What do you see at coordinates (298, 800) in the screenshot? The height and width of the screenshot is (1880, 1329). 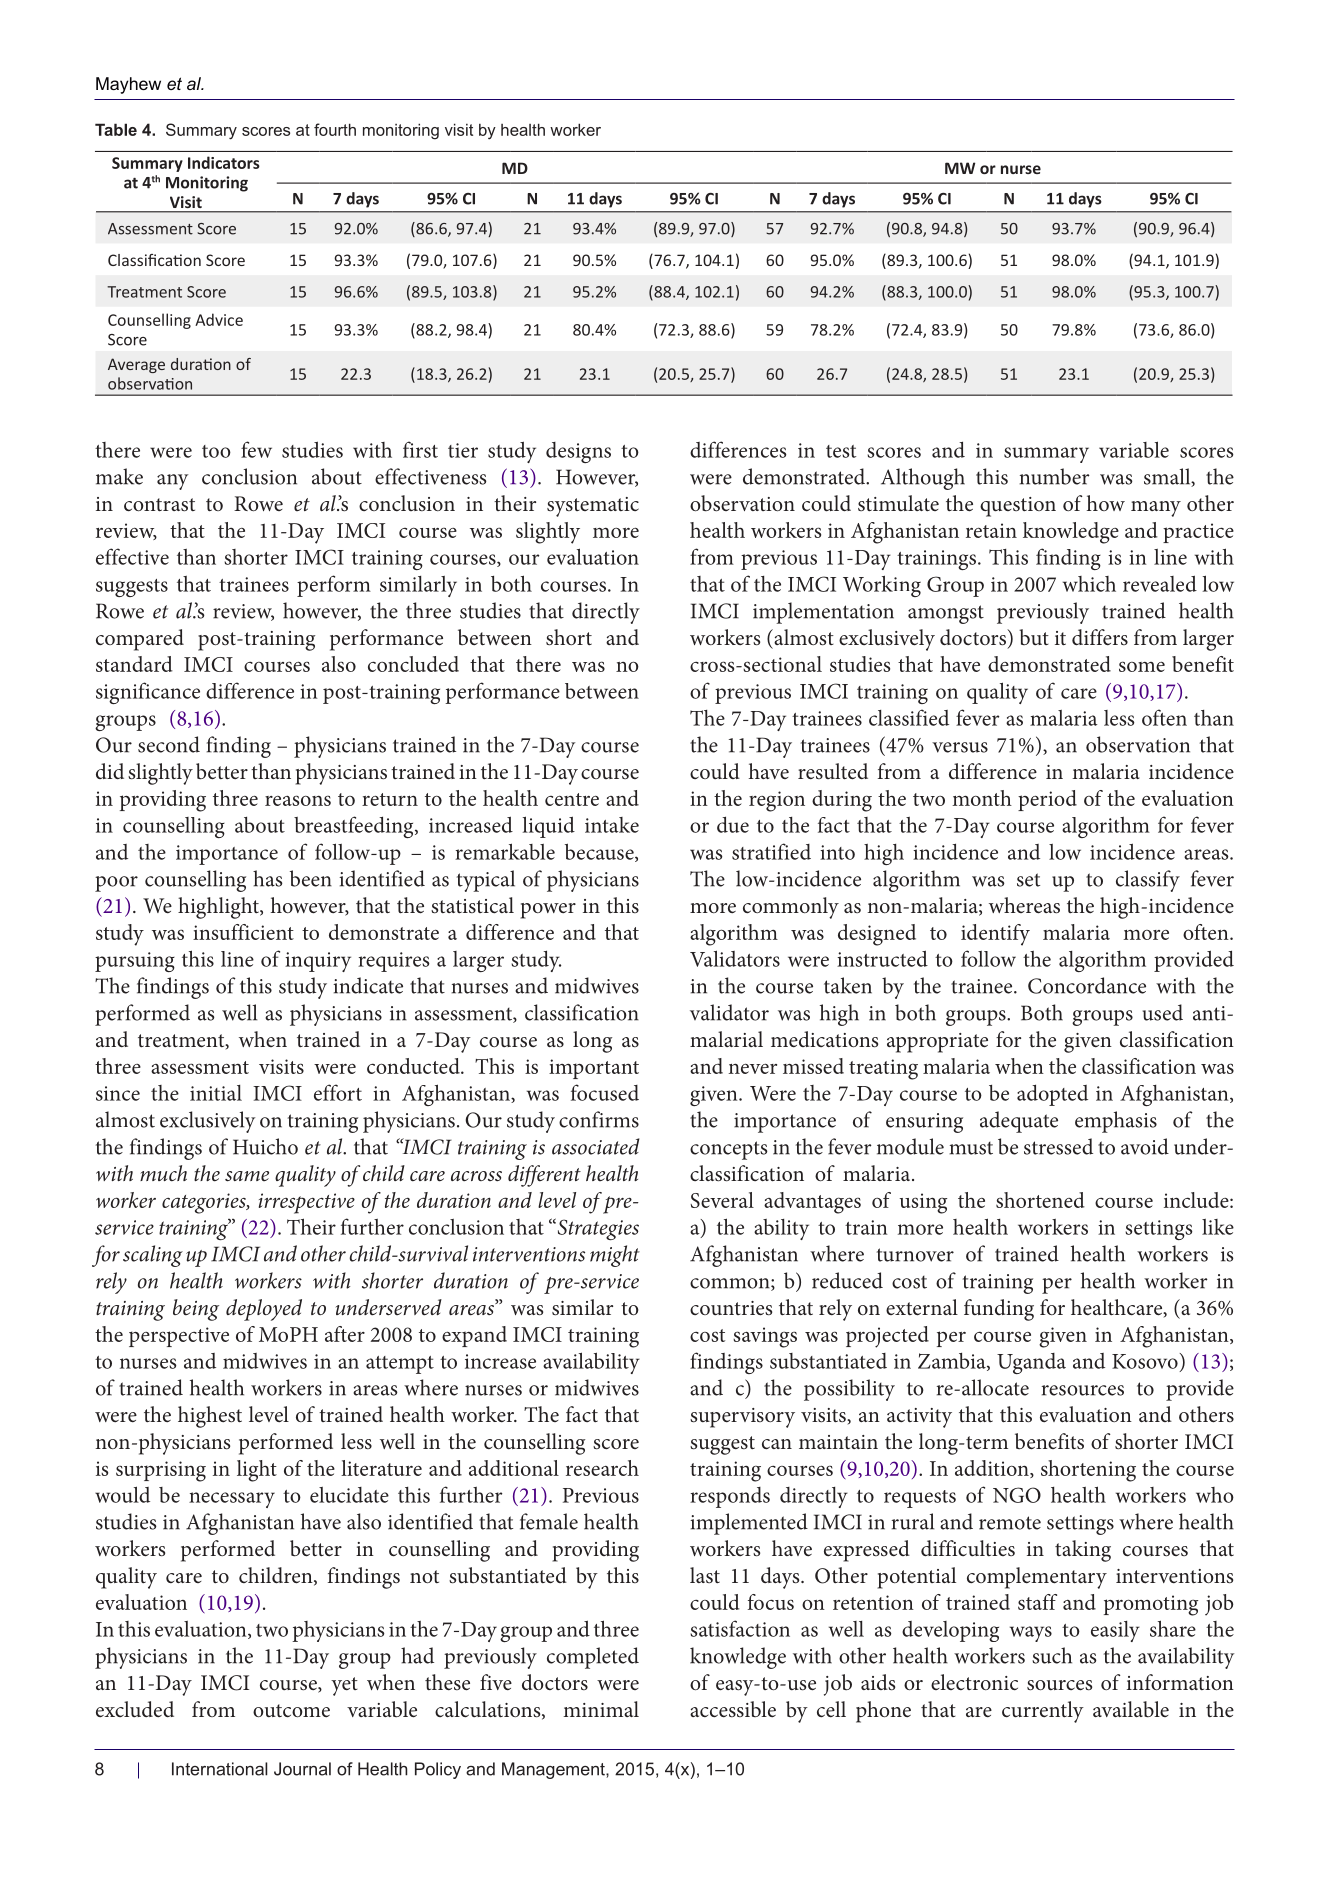 I see `reasons` at bounding box center [298, 800].
